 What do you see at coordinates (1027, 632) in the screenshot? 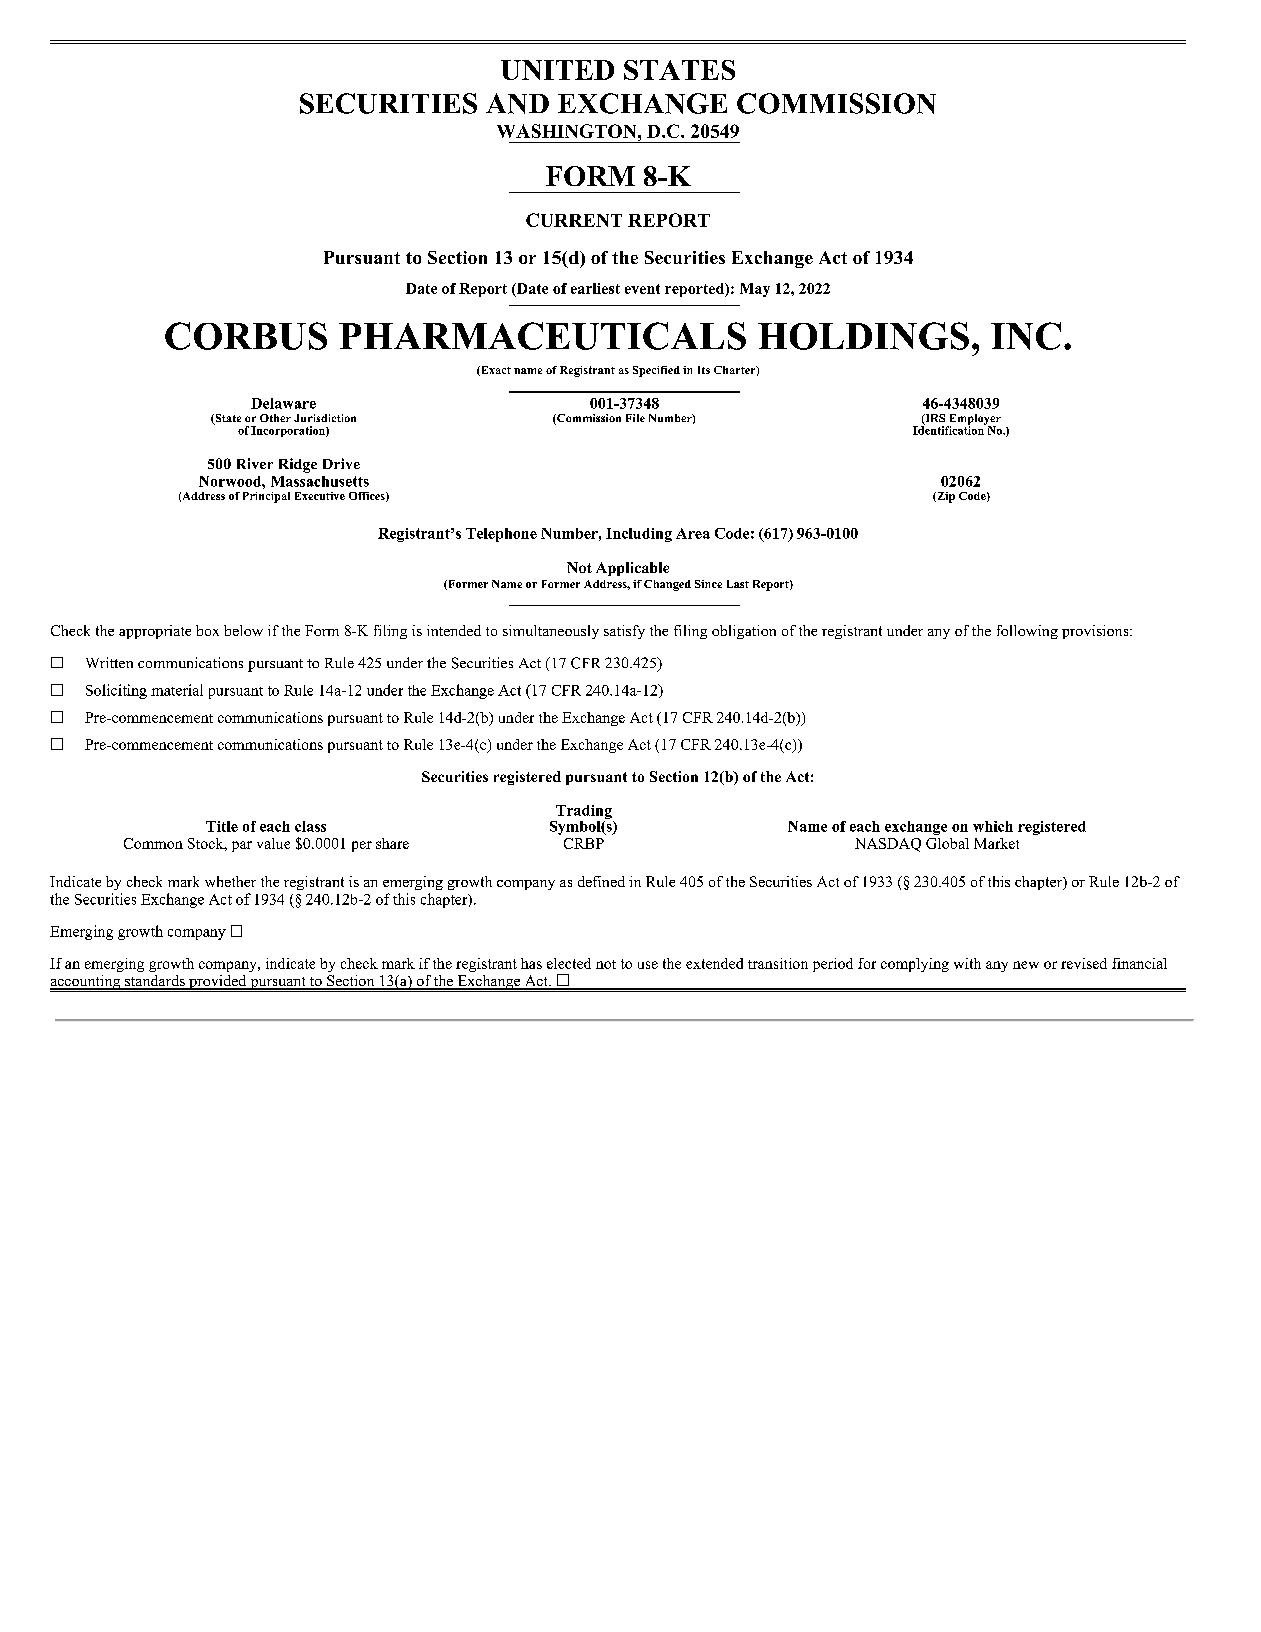
I see `following` at bounding box center [1027, 632].
